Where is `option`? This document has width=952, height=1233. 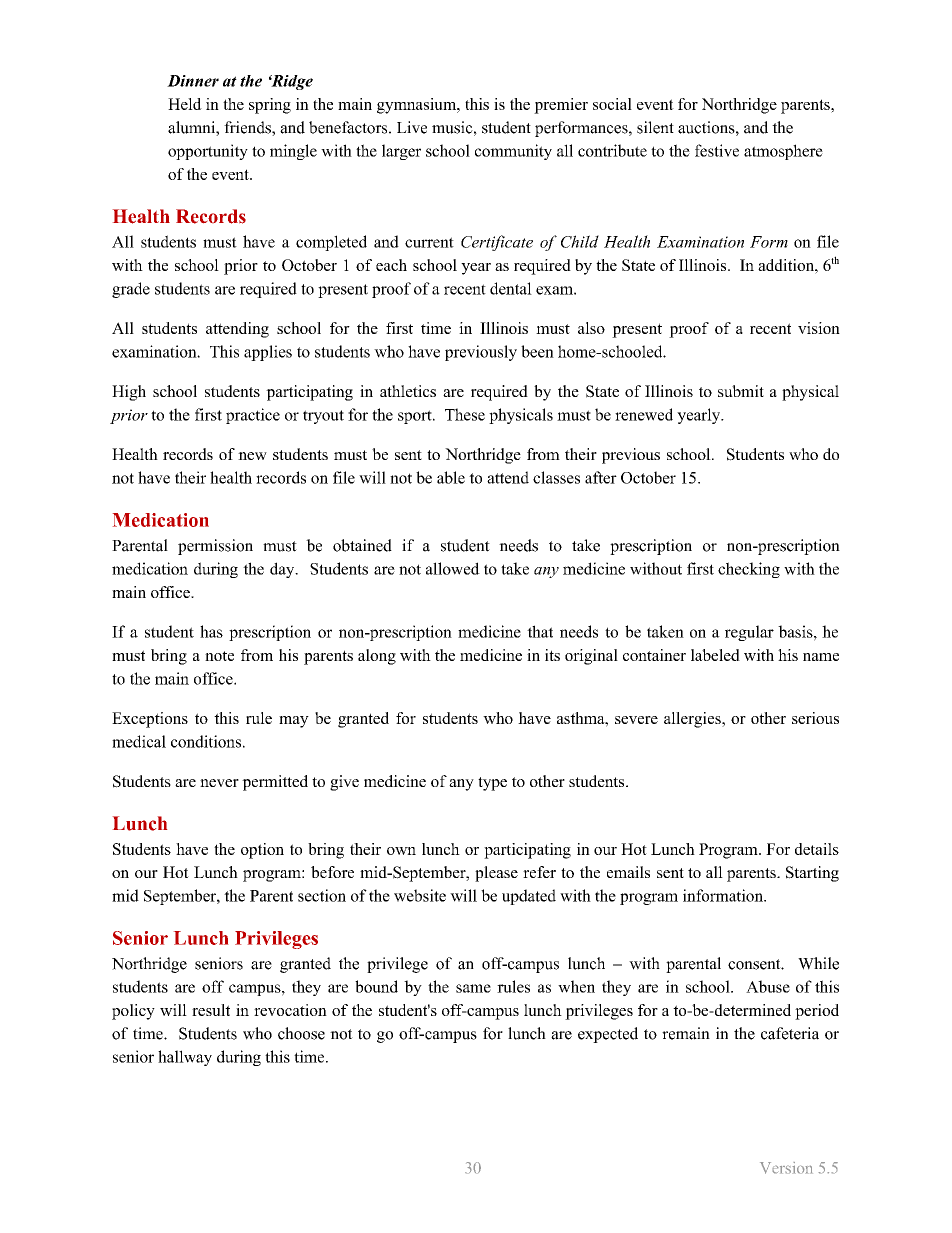 option is located at coordinates (262, 851).
